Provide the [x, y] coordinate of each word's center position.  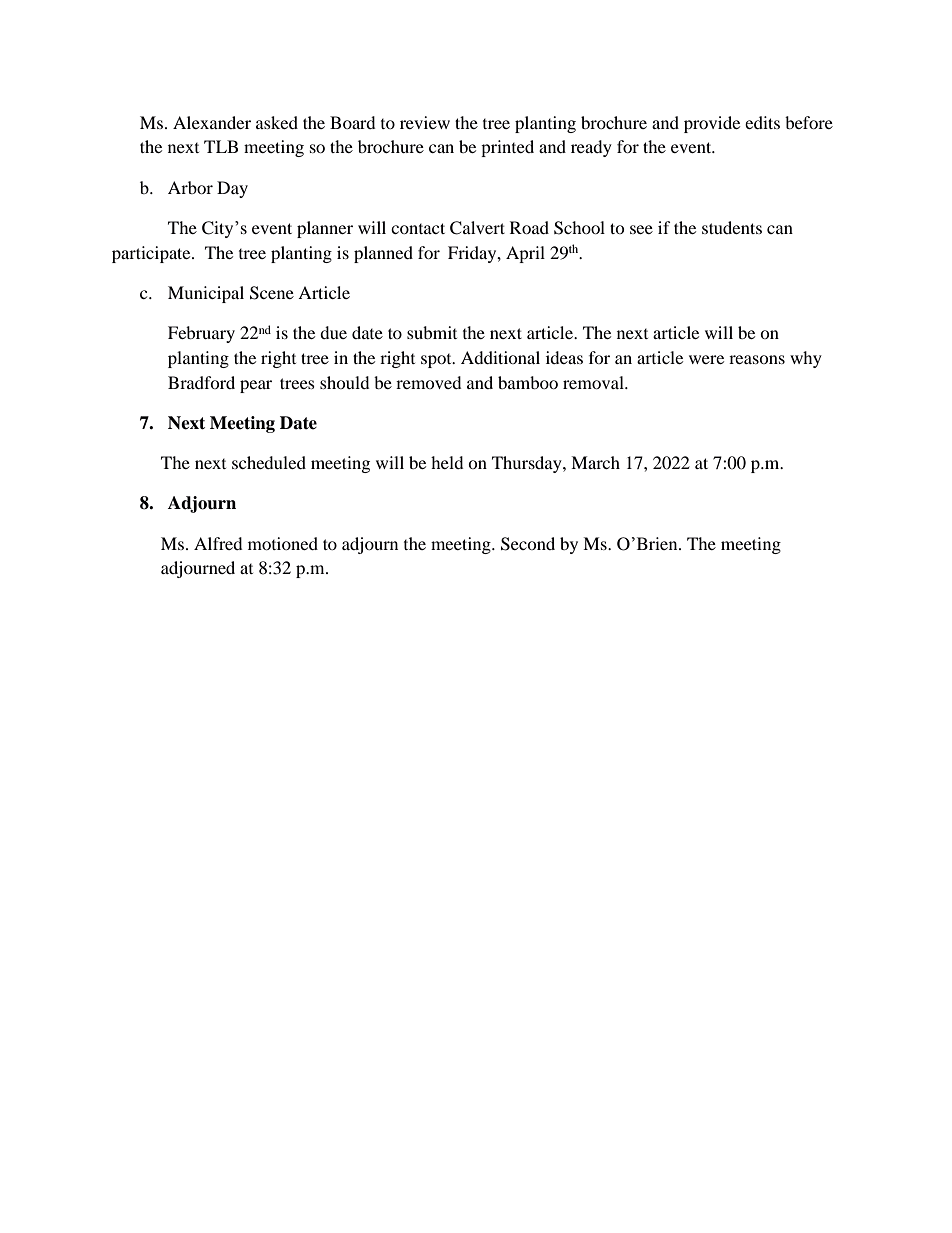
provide [712, 124]
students [732, 227]
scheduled [269, 462]
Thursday [528, 464]
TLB [221, 146]
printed [507, 148]
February [201, 334]
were [706, 359]
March [595, 462]
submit [432, 332]
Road [529, 227]
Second [528, 544]
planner [325, 229]
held [447, 462]
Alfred [218, 543]
